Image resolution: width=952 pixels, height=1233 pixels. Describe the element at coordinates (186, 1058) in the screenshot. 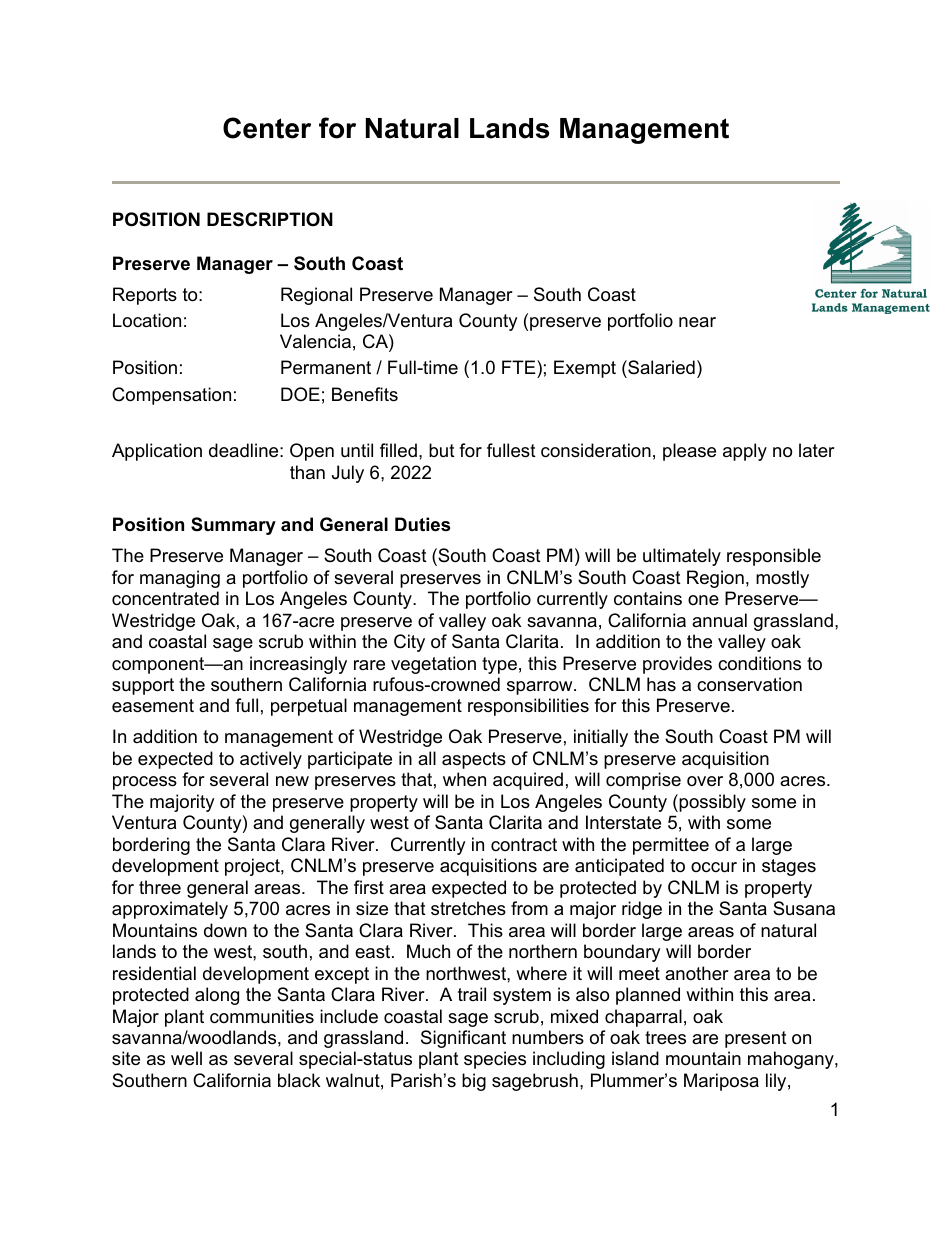

I see `well` at that location.
